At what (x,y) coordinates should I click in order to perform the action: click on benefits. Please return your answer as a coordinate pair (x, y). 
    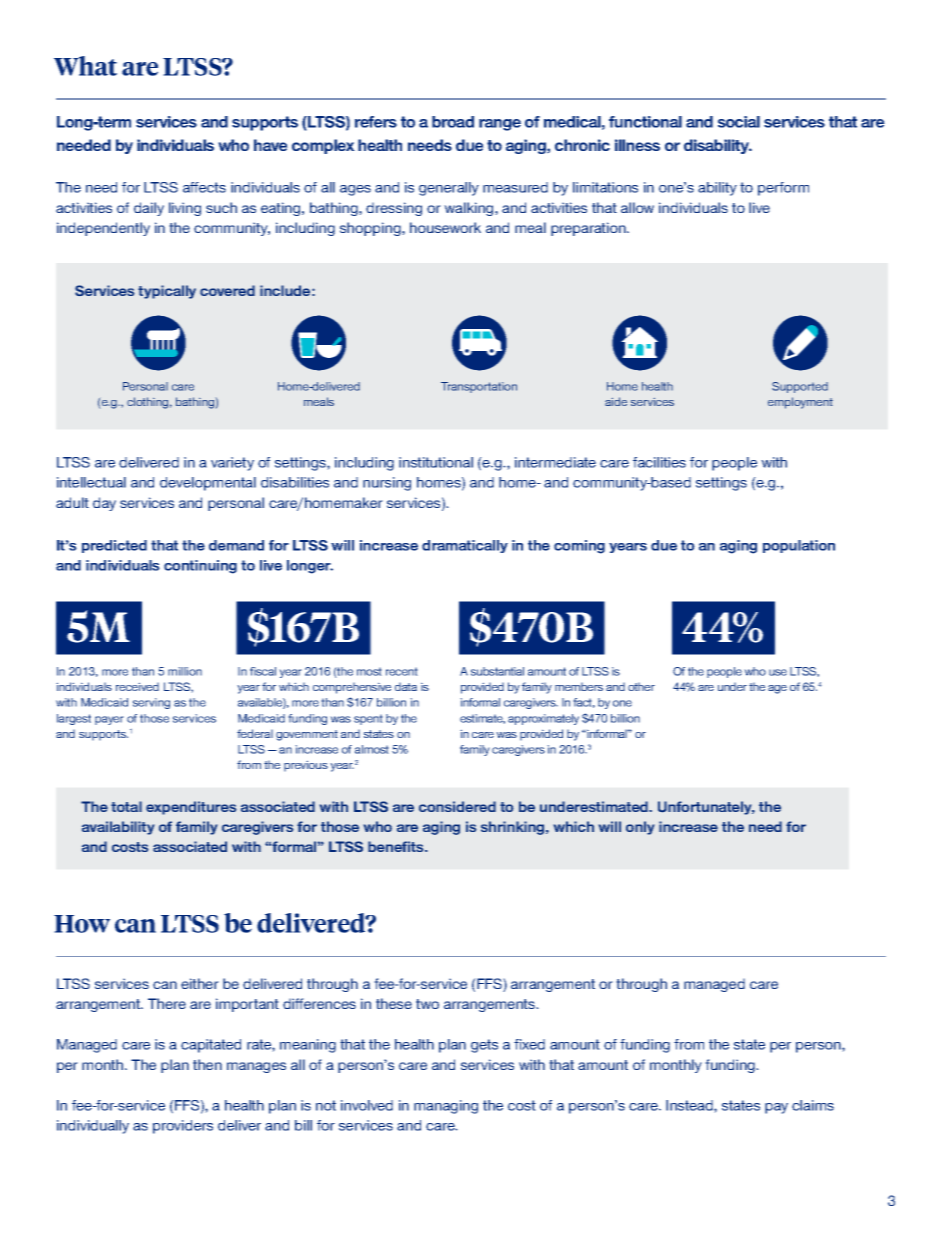
    Looking at the image, I should click on (397, 846).
